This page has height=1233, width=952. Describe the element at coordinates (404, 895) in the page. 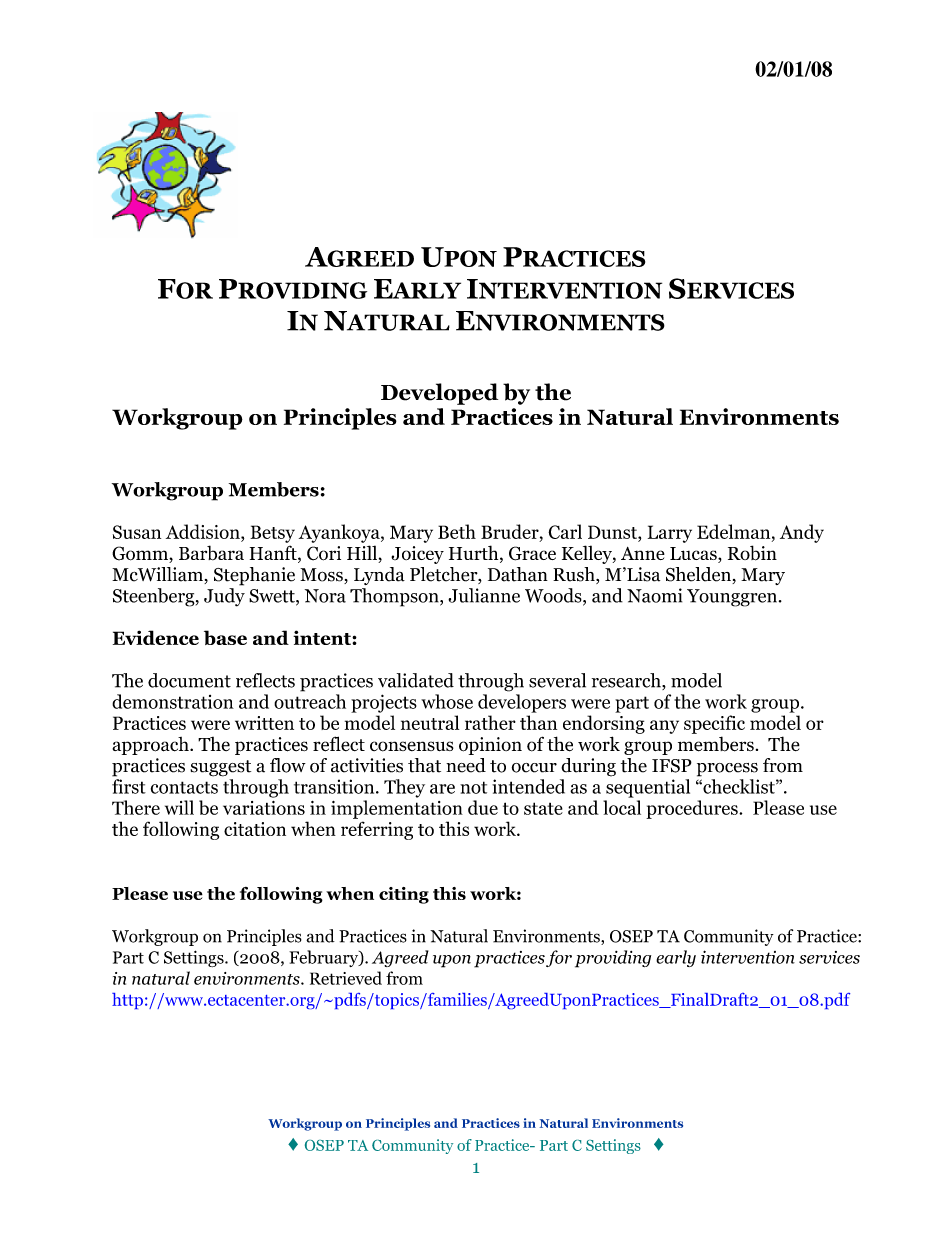

I see `citing` at that location.
